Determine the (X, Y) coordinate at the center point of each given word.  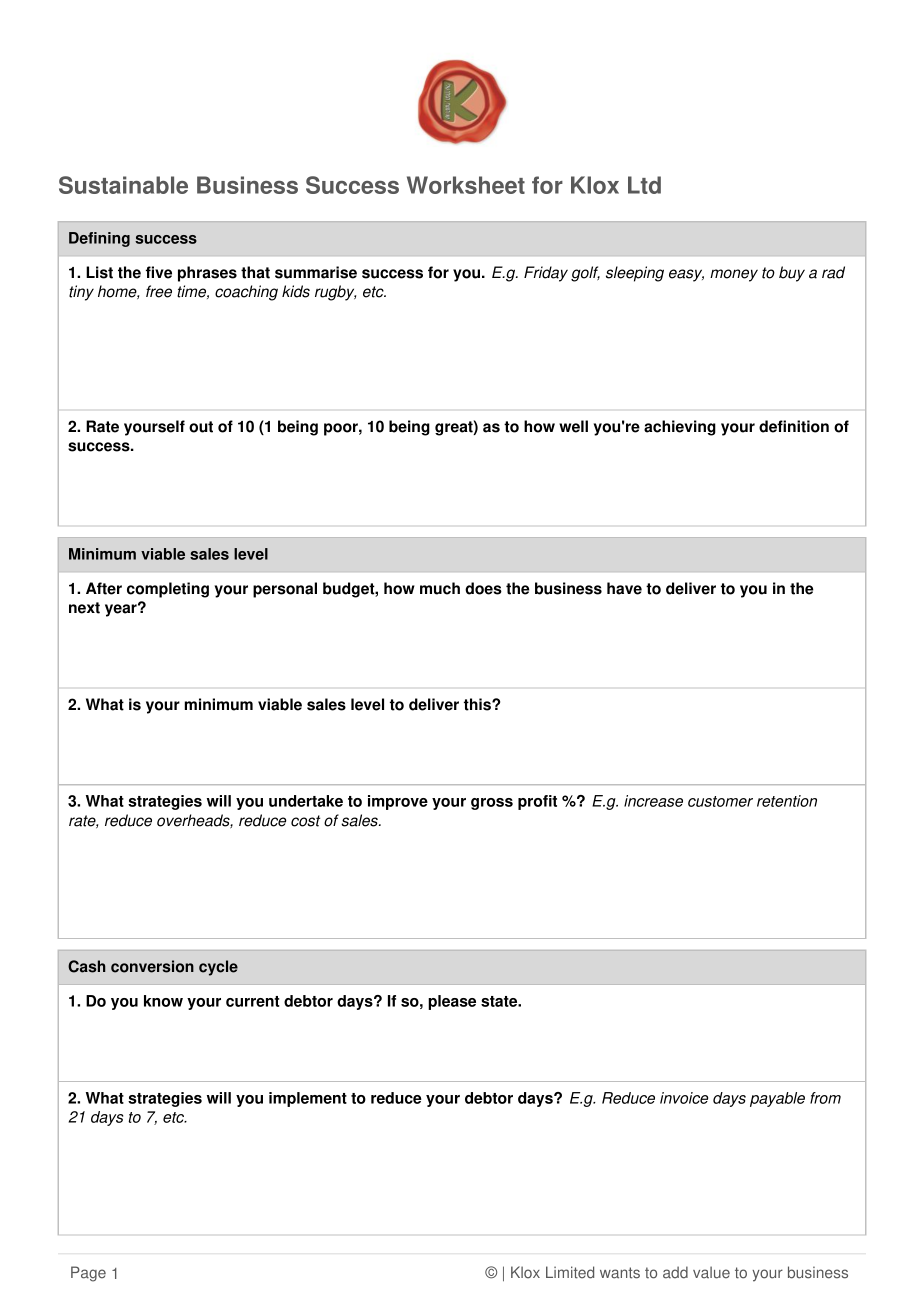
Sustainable (123, 185)
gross (492, 804)
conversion (152, 966)
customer (720, 801)
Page (88, 1274)
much (440, 588)
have (624, 588)
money (734, 275)
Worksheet (466, 185)
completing (168, 590)
